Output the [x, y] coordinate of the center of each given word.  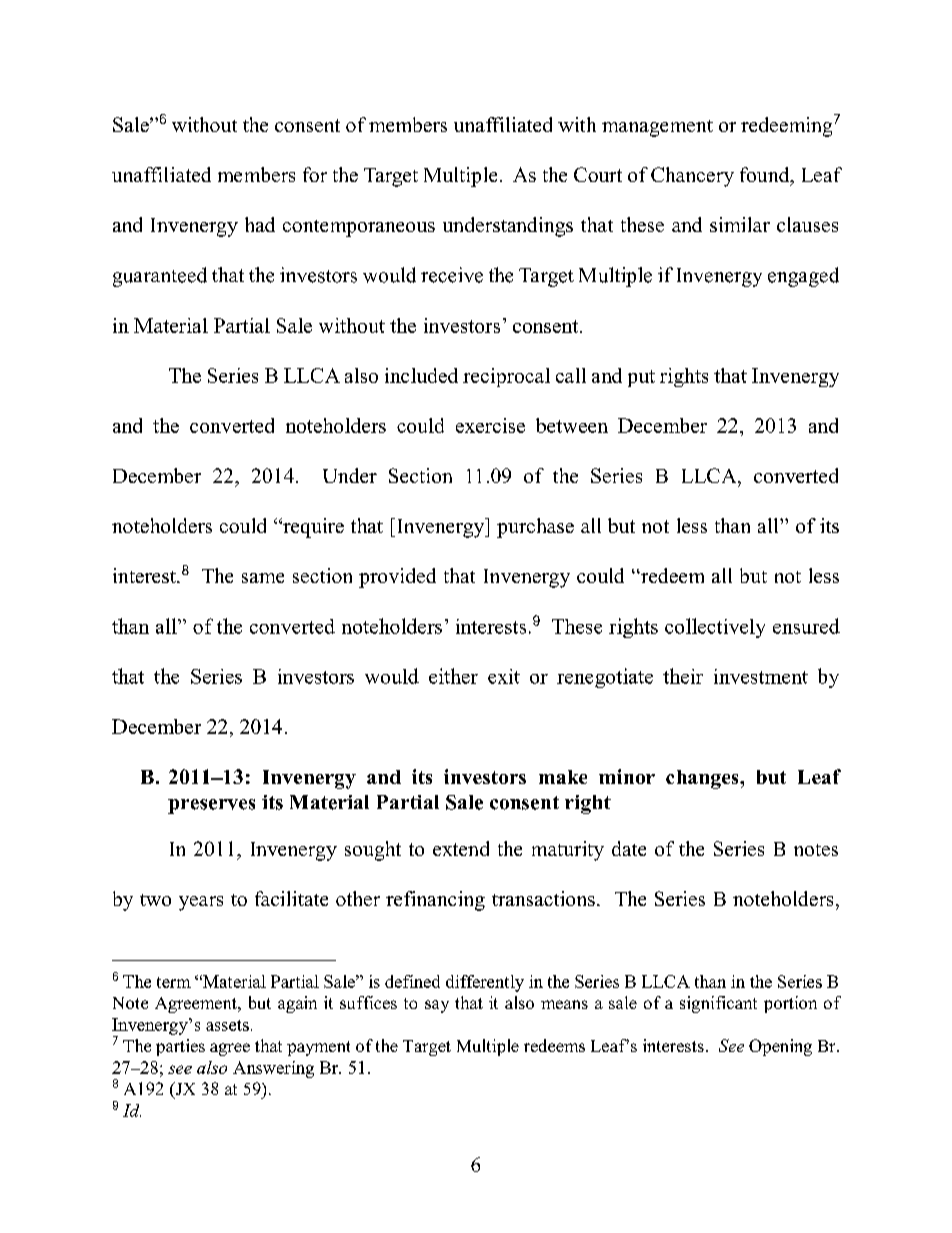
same [263, 578]
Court [598, 174]
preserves [211, 806]
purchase [535, 528]
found [766, 176]
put [641, 378]
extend [461, 848]
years [201, 903]
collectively [715, 628]
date [629, 848]
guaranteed [160, 277]
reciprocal [506, 377]
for [315, 174]
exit [504, 676]
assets [227, 1025]
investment [761, 676]
